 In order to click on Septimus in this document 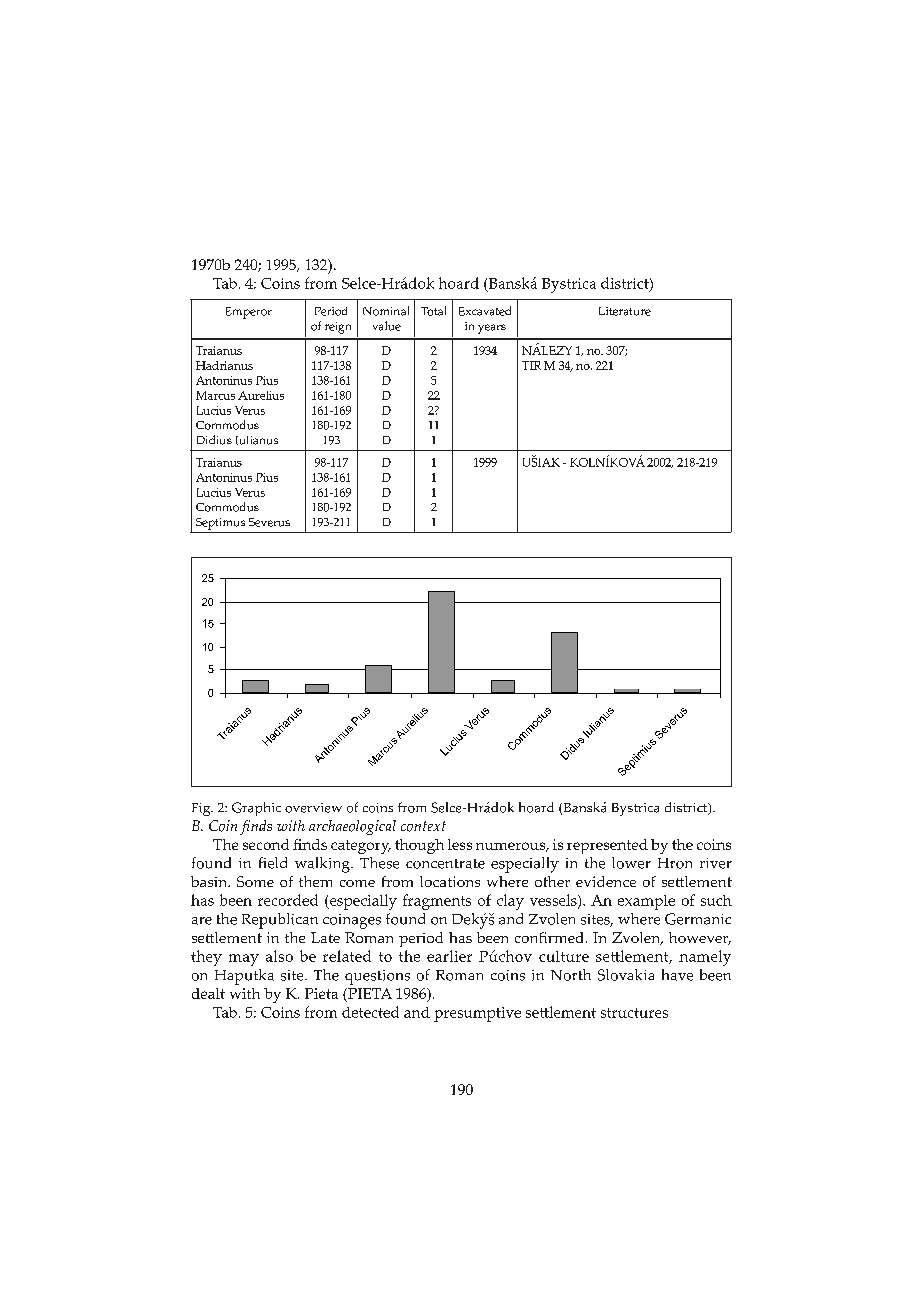, I will do `click(220, 524)`.
